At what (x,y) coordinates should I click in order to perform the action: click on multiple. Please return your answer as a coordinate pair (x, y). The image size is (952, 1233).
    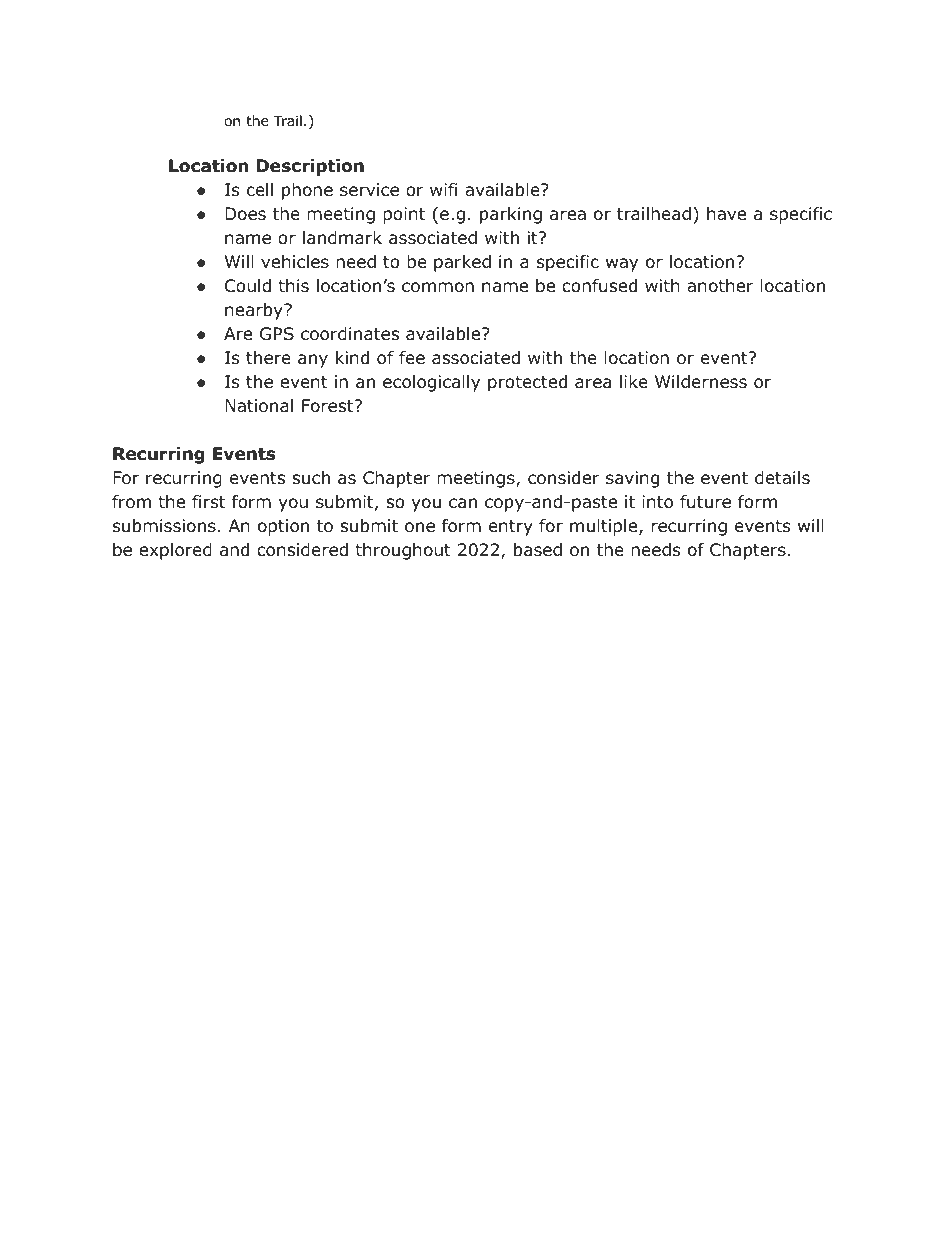
    Looking at the image, I should click on (605, 527).
